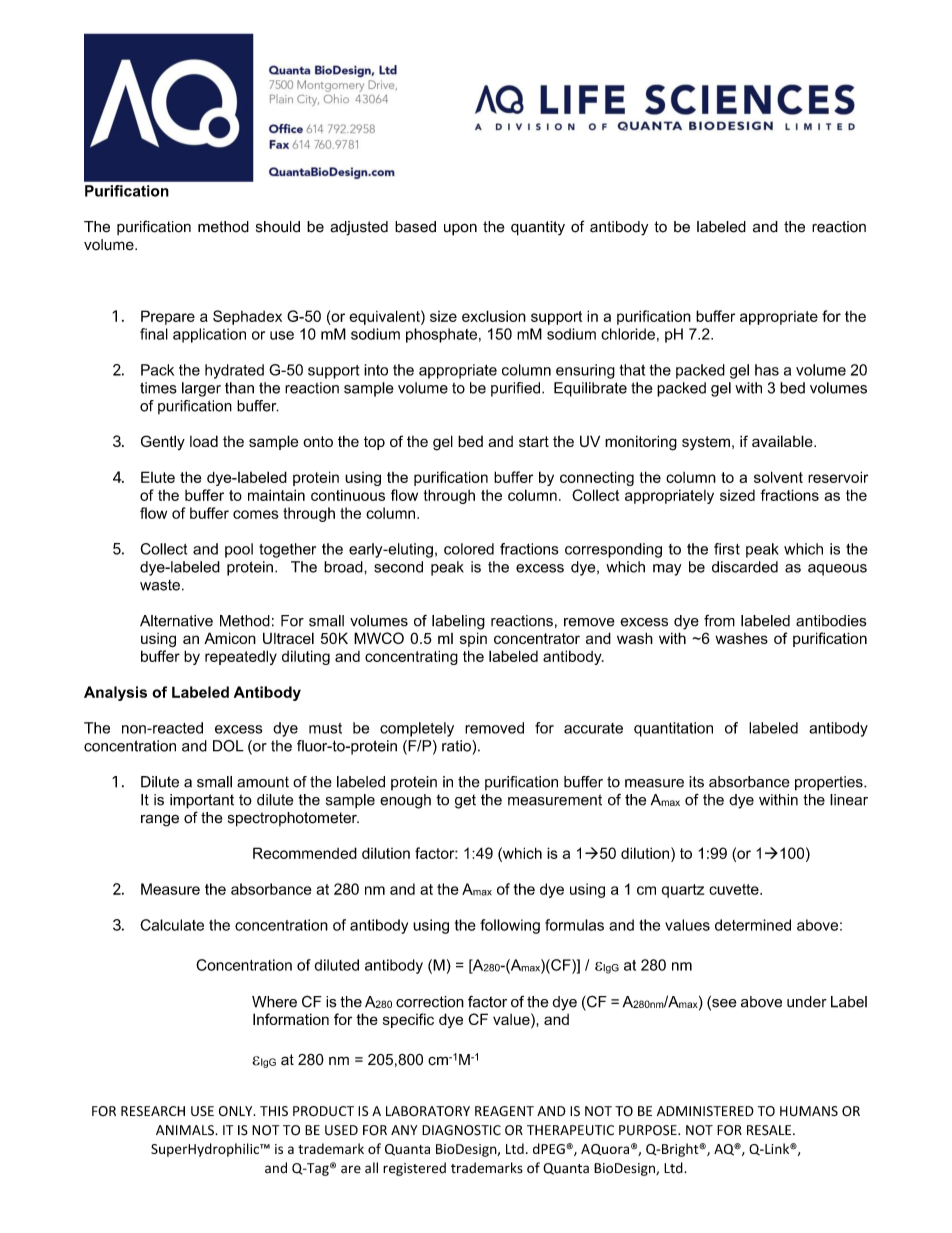 This document has width=952, height=1233. What do you see at coordinates (735, 889) in the document?
I see `cuvette` at bounding box center [735, 889].
